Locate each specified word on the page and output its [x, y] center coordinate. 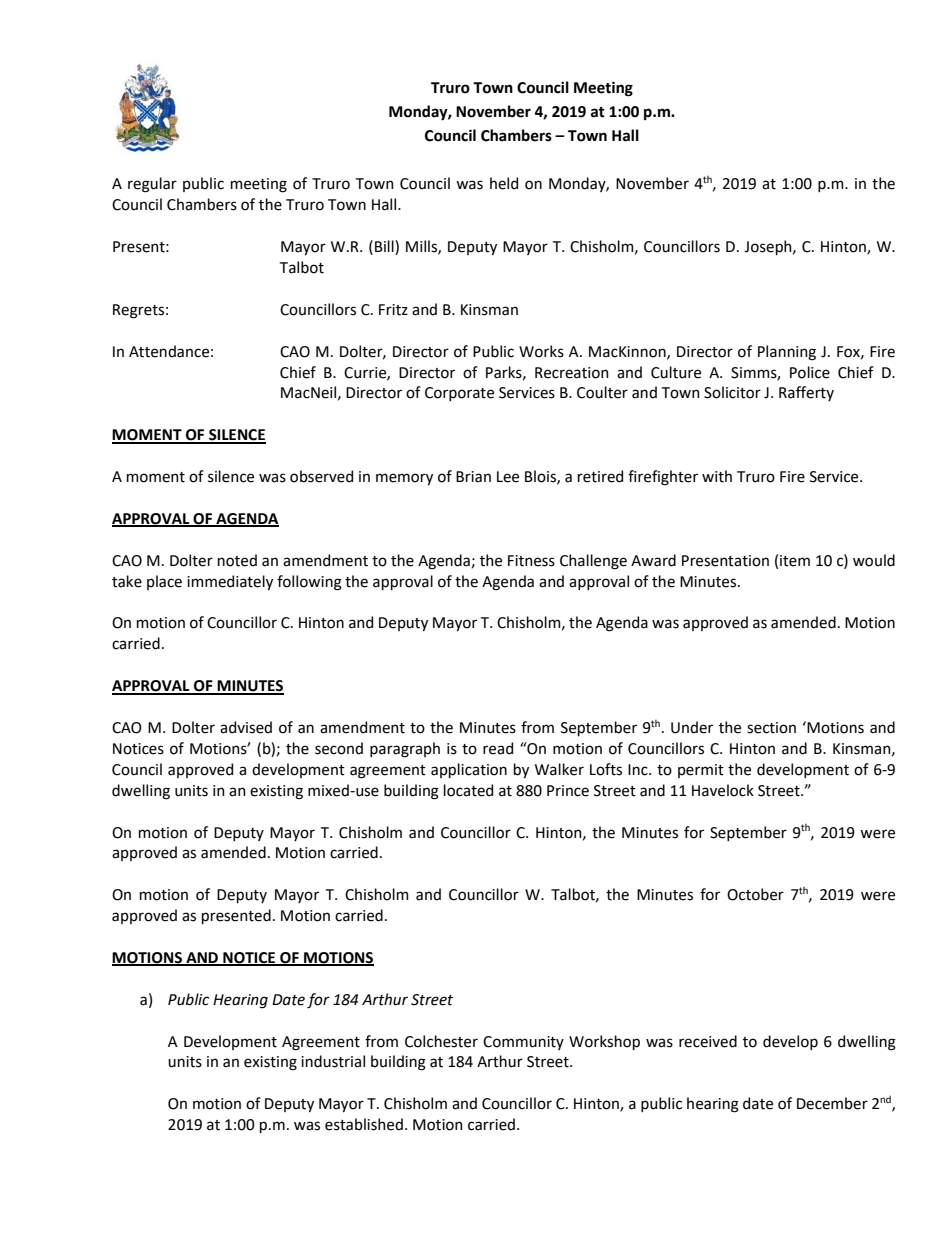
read [498, 748]
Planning [787, 353]
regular [152, 185]
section [771, 728]
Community [523, 1043]
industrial [333, 1061]
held [504, 183]
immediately [230, 582]
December [832, 1103]
